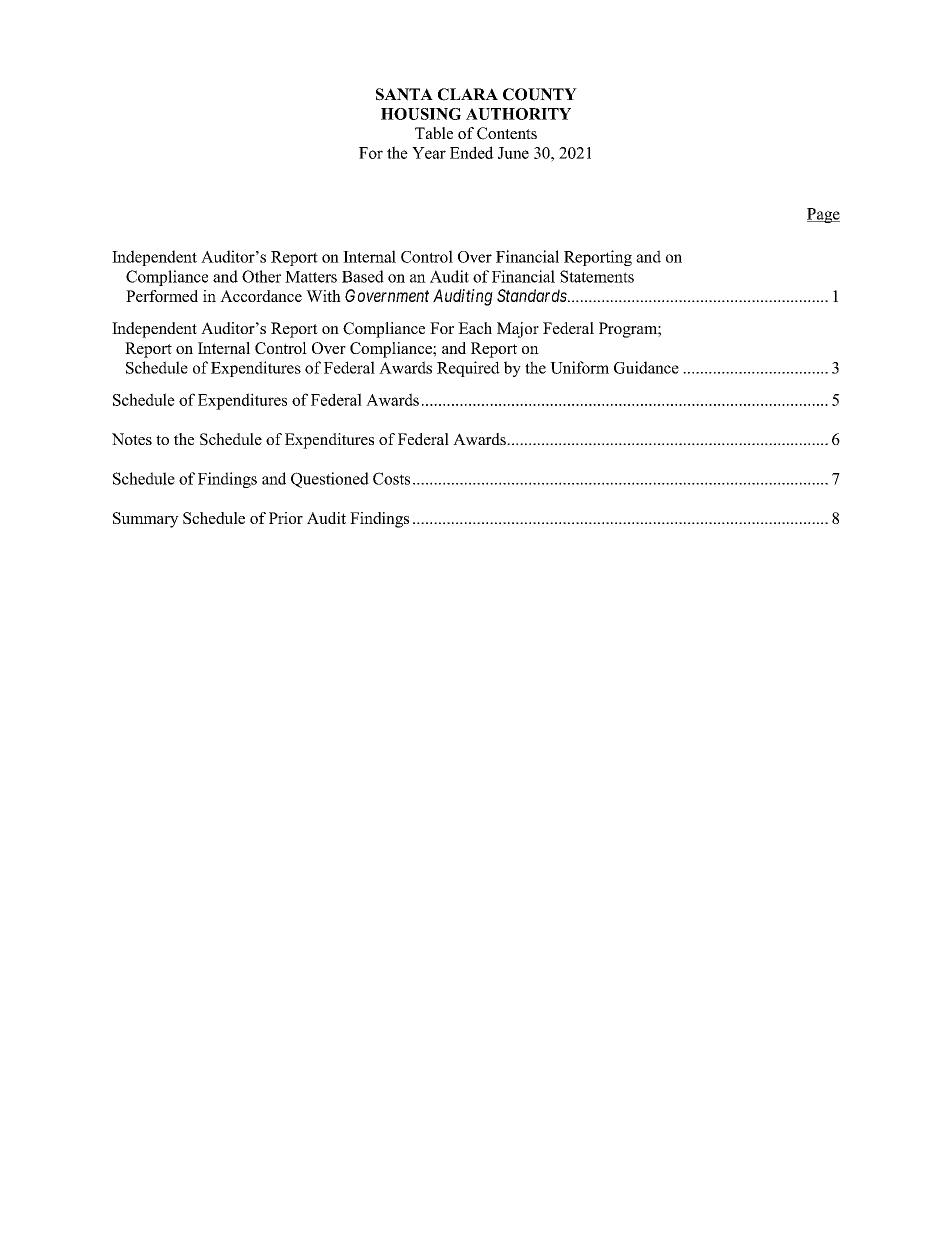  I want to click on COUNTY, so click(540, 94).
